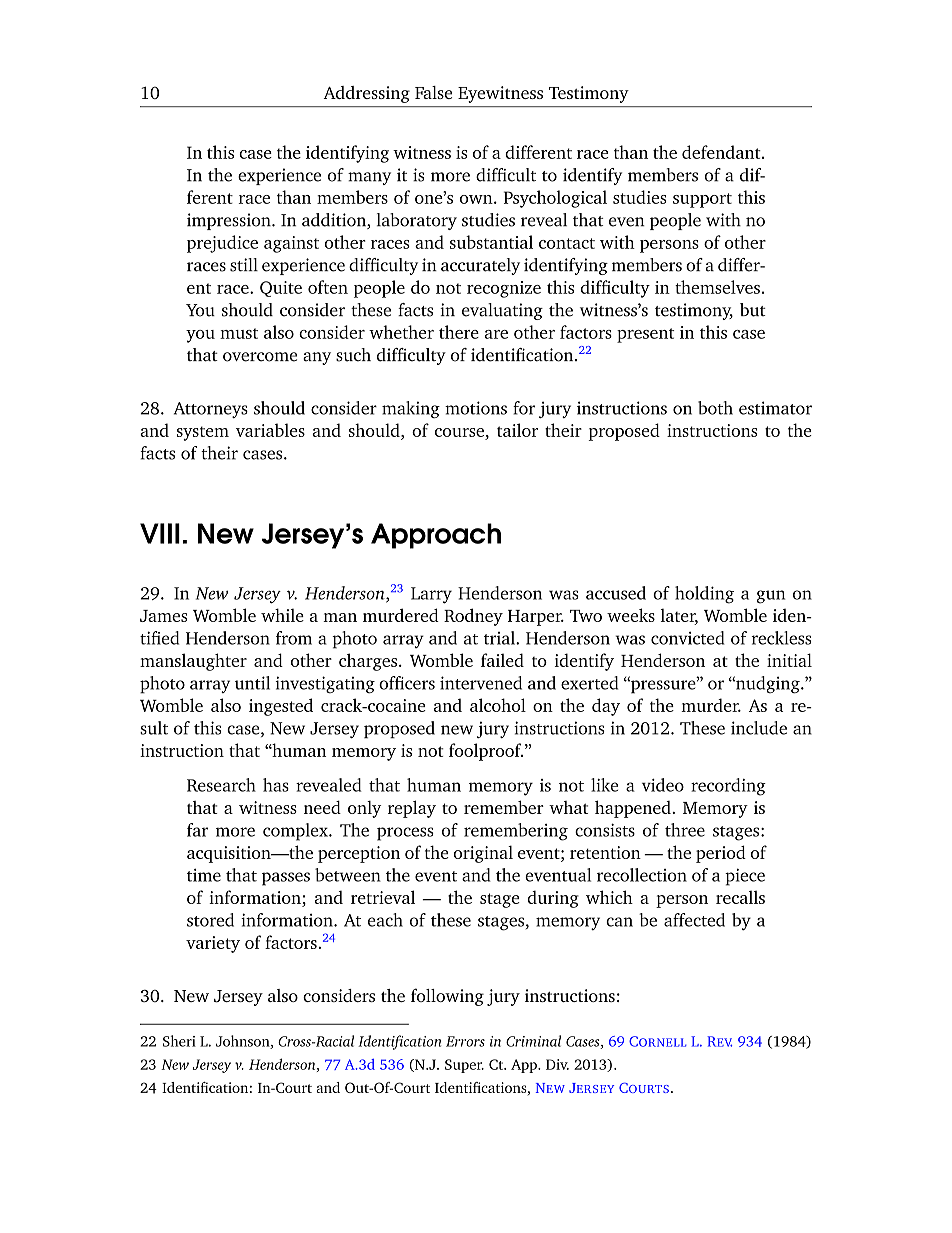 The image size is (952, 1233). I want to click on Errors, so click(465, 1041).
